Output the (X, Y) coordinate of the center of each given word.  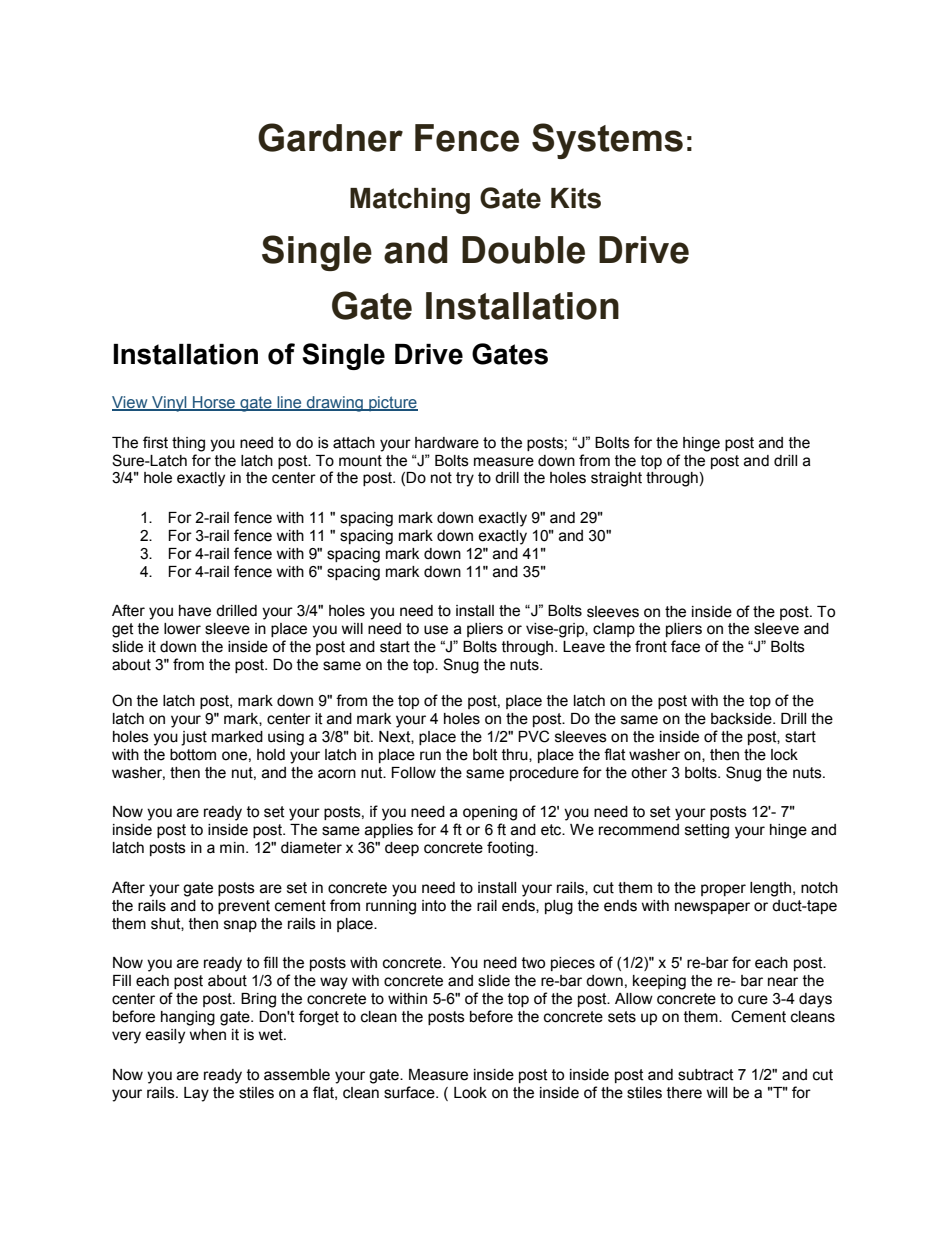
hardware (447, 443)
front (651, 646)
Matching (410, 201)
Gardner (330, 137)
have (195, 611)
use (436, 630)
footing (511, 849)
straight (616, 479)
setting (707, 831)
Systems (607, 141)
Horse (214, 403)
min (233, 847)
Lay (196, 1094)
